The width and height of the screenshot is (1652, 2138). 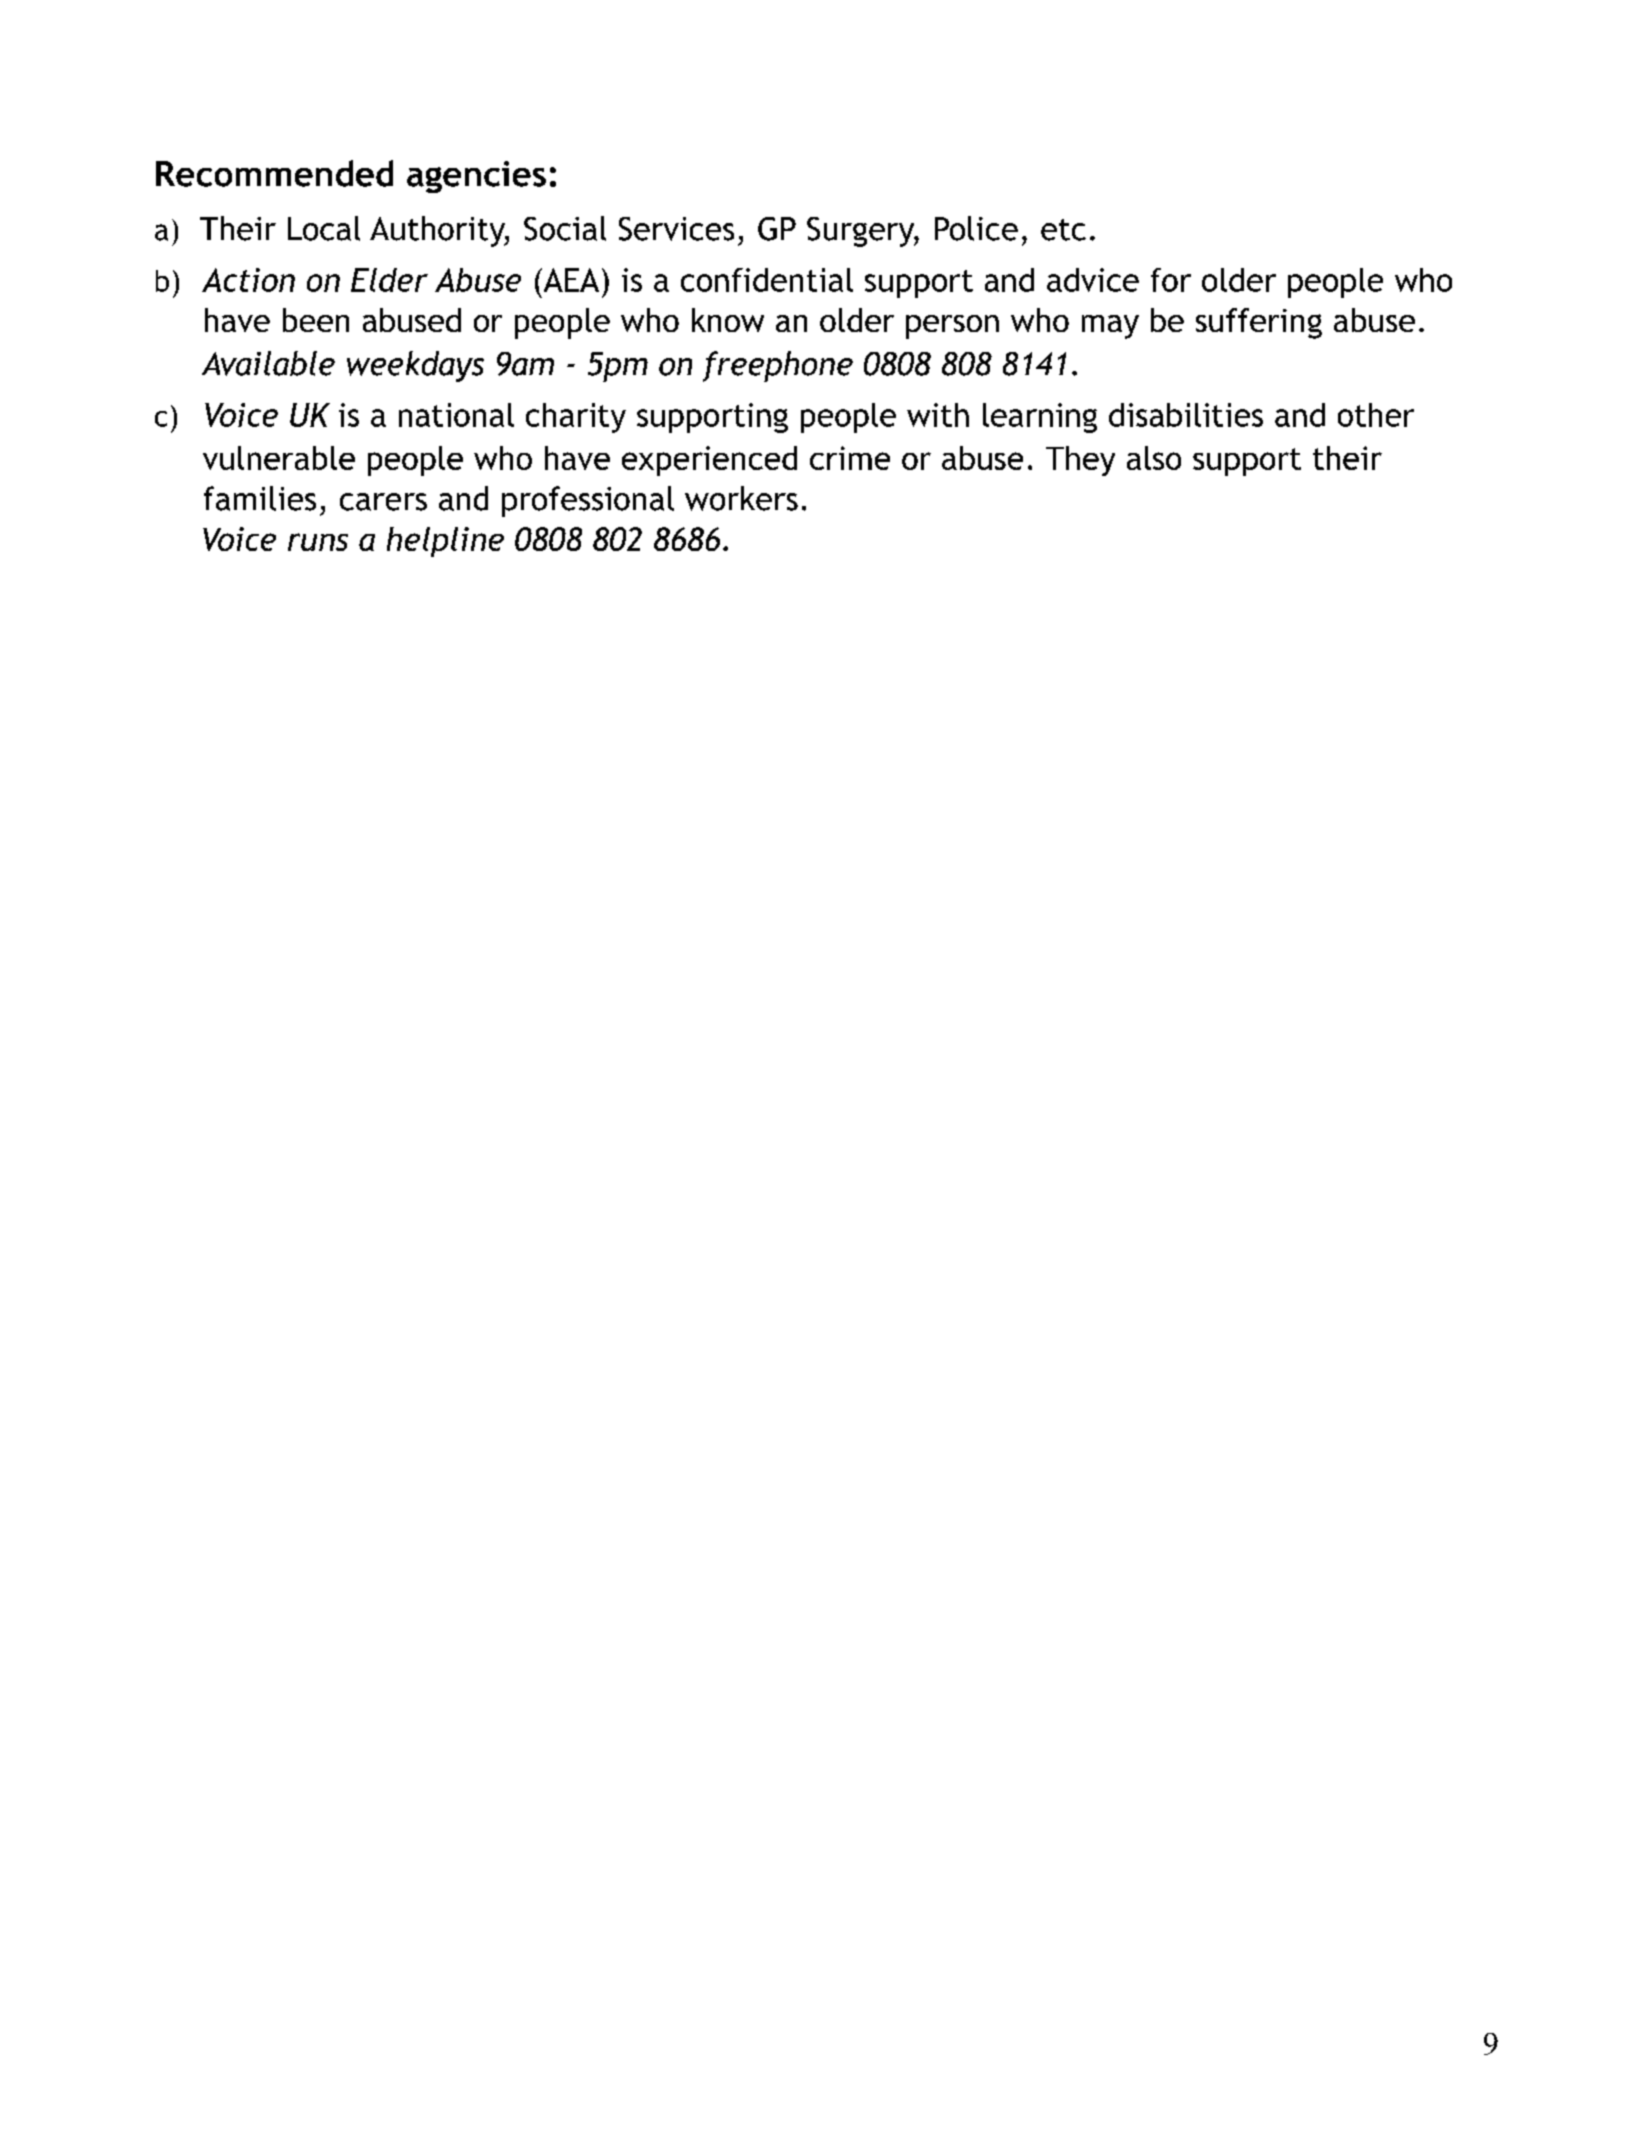 What do you see at coordinates (415, 366) in the screenshot?
I see `weekdays` at bounding box center [415, 366].
